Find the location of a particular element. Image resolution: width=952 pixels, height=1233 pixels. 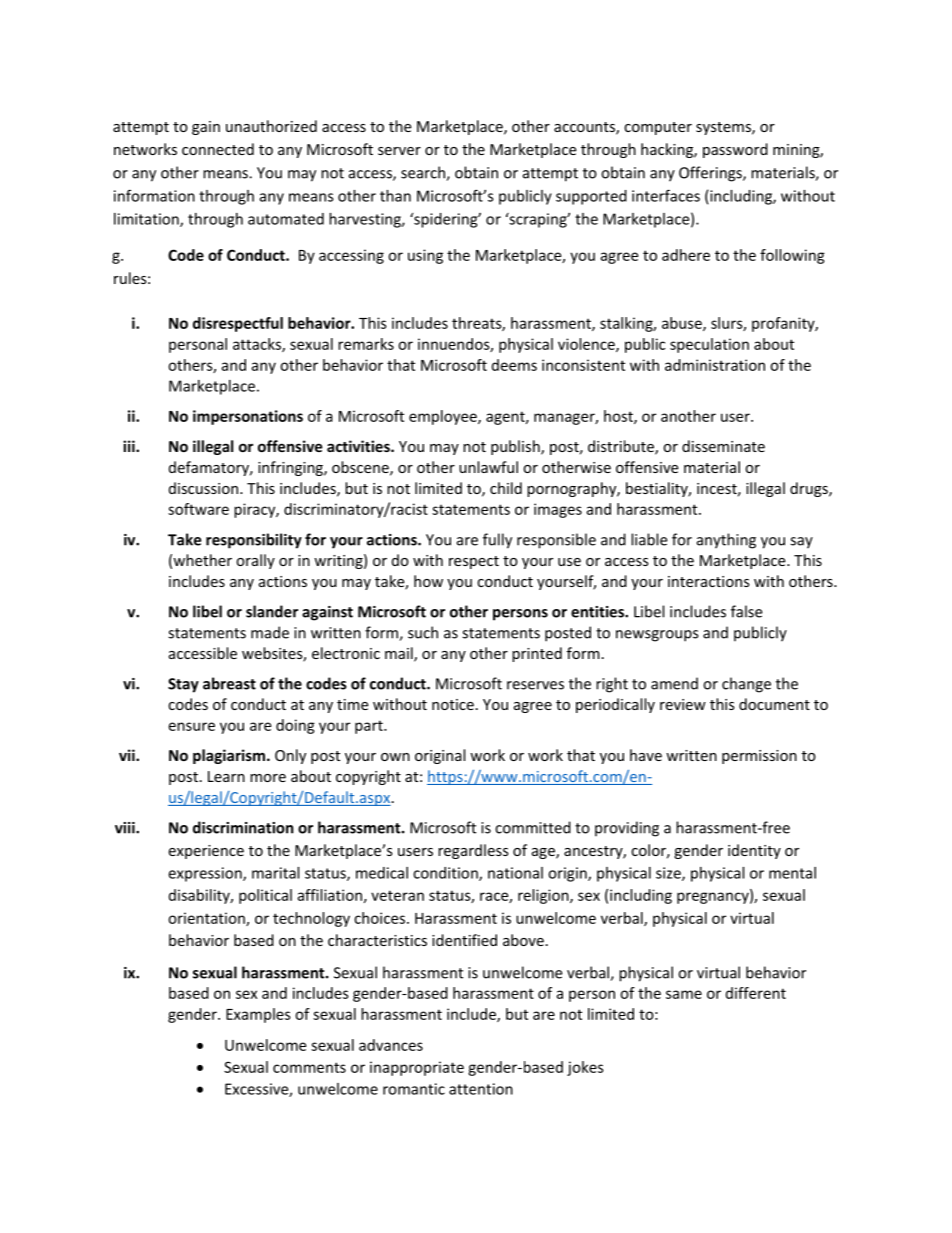

attention is located at coordinates (481, 1089).
